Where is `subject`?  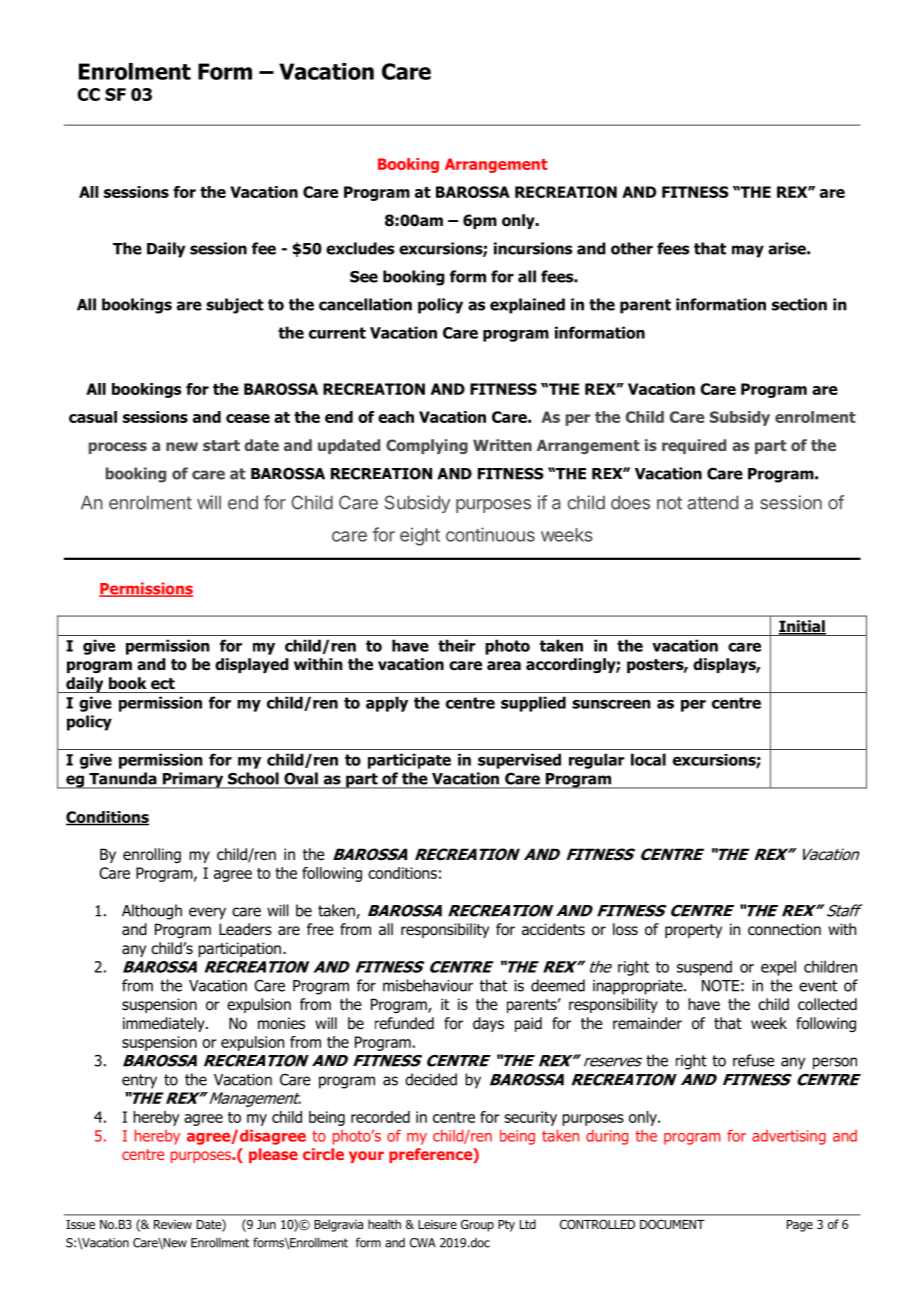
subject is located at coordinates (235, 306).
